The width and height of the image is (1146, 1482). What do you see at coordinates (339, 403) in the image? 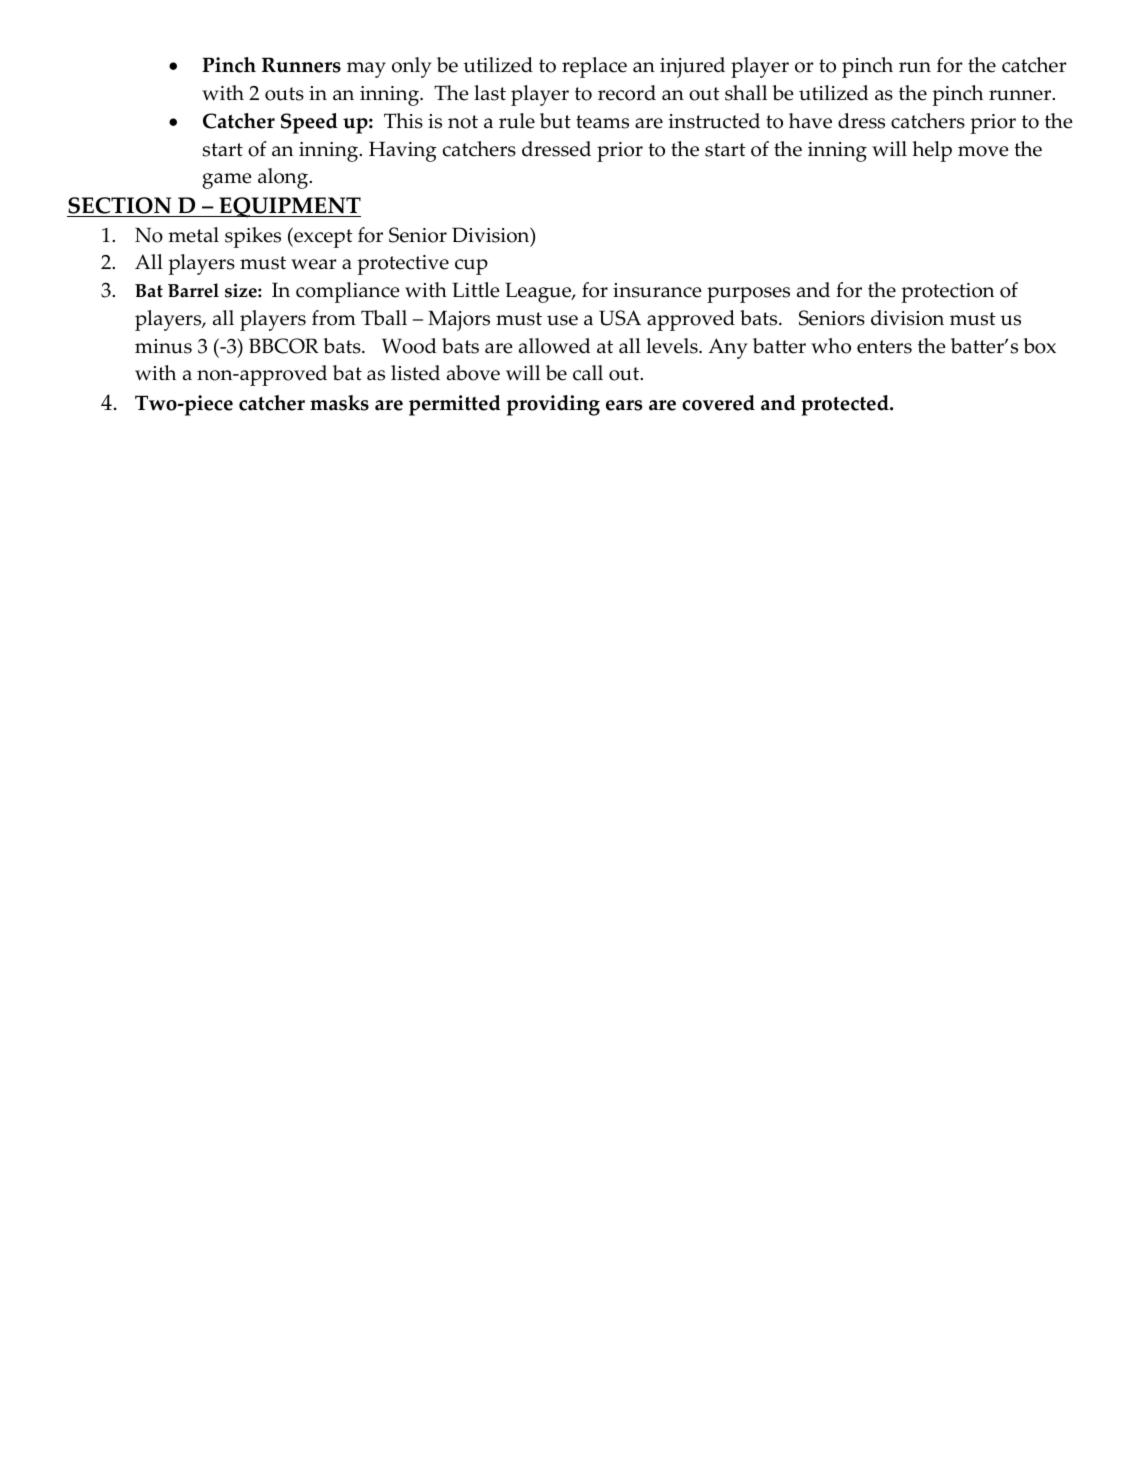
I see `masks` at bounding box center [339, 403].
